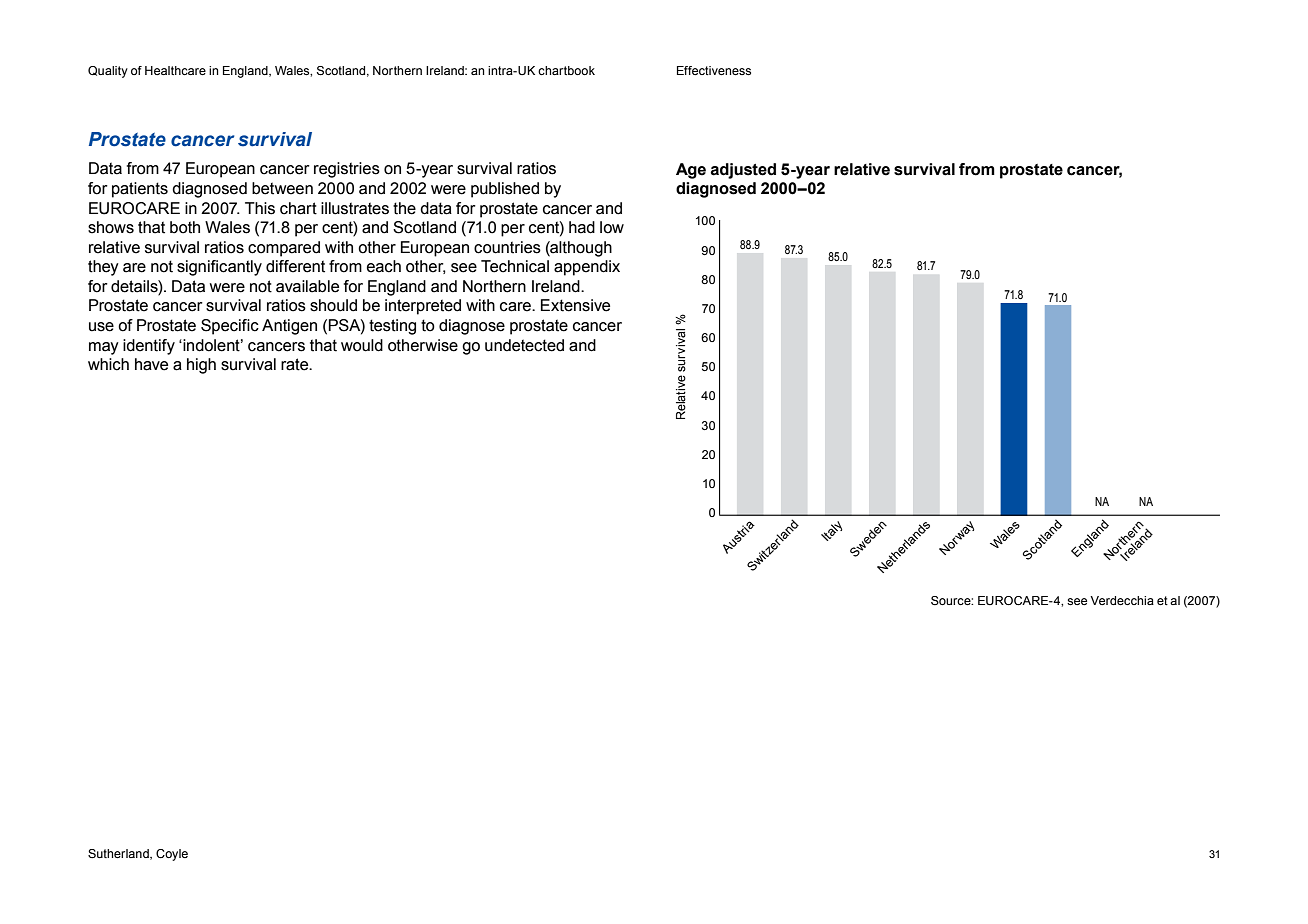  What do you see at coordinates (575, 305) in the screenshot?
I see `Extensive` at bounding box center [575, 305].
